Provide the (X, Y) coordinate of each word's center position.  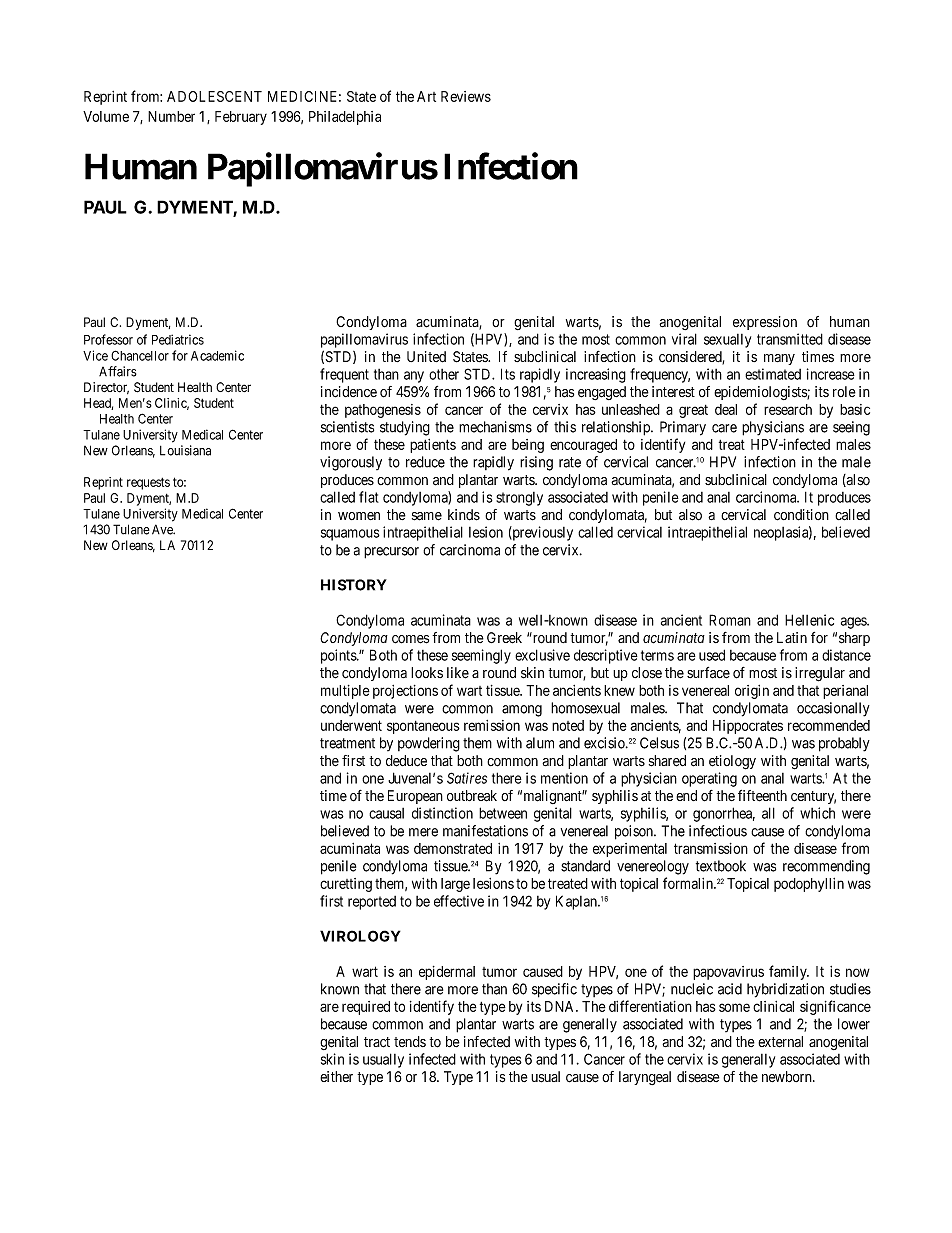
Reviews (466, 96)
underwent (351, 725)
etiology (732, 762)
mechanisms (495, 427)
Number (171, 116)
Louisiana (185, 450)
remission (492, 725)
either (336, 1076)
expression (765, 323)
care (724, 428)
